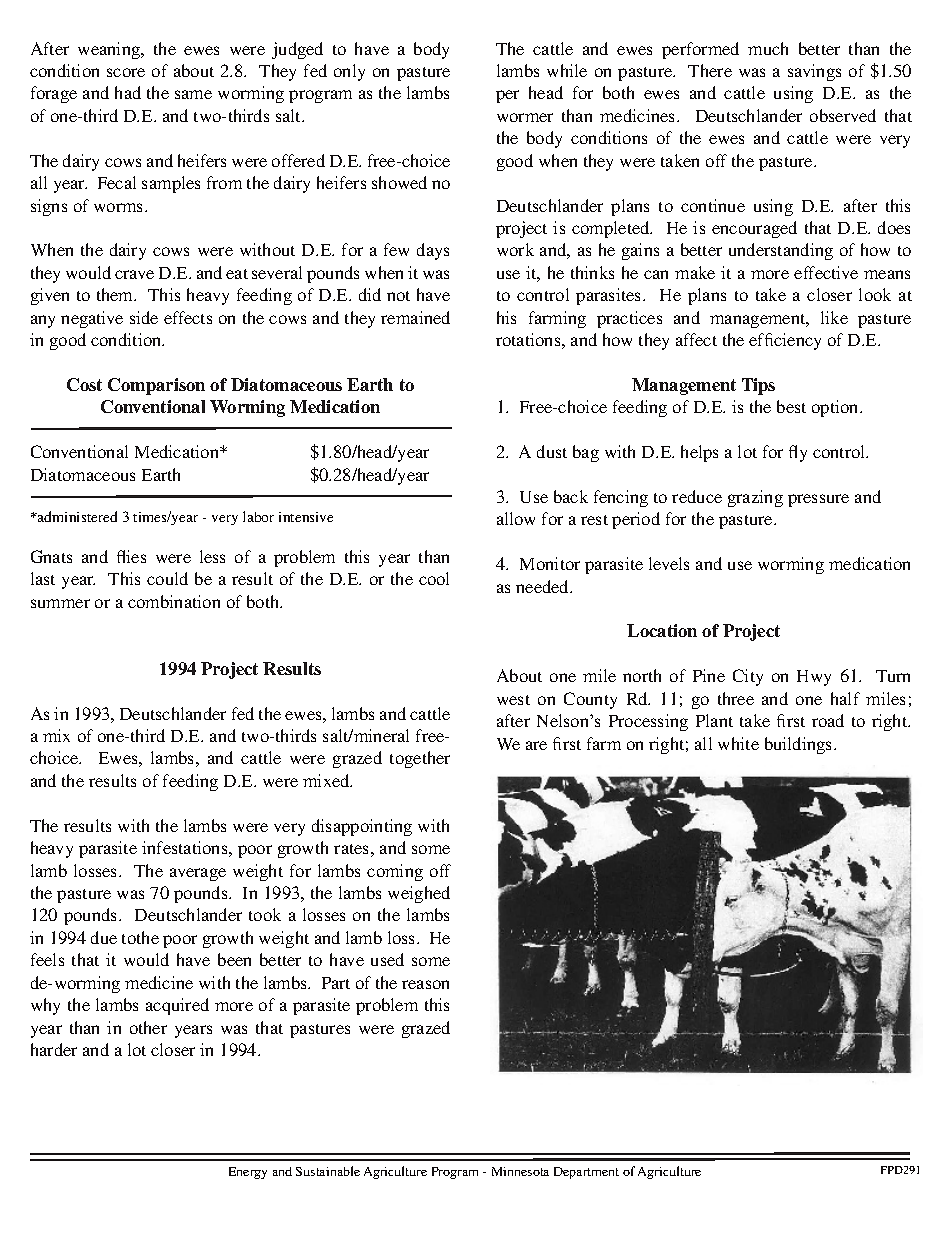 This document has height=1233, width=952. I want to click on dust, so click(552, 451).
